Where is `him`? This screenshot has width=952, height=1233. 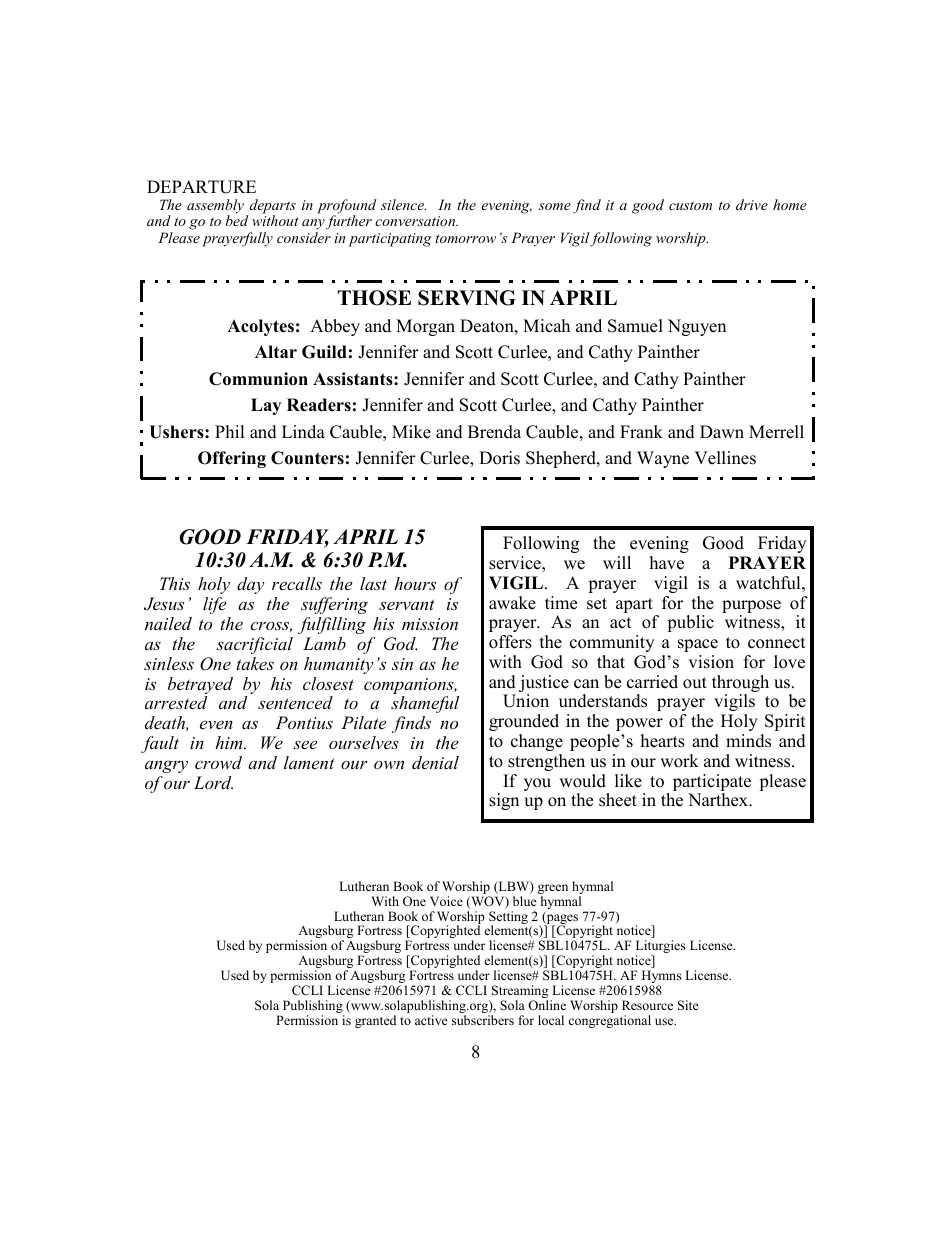
him is located at coordinates (230, 742).
